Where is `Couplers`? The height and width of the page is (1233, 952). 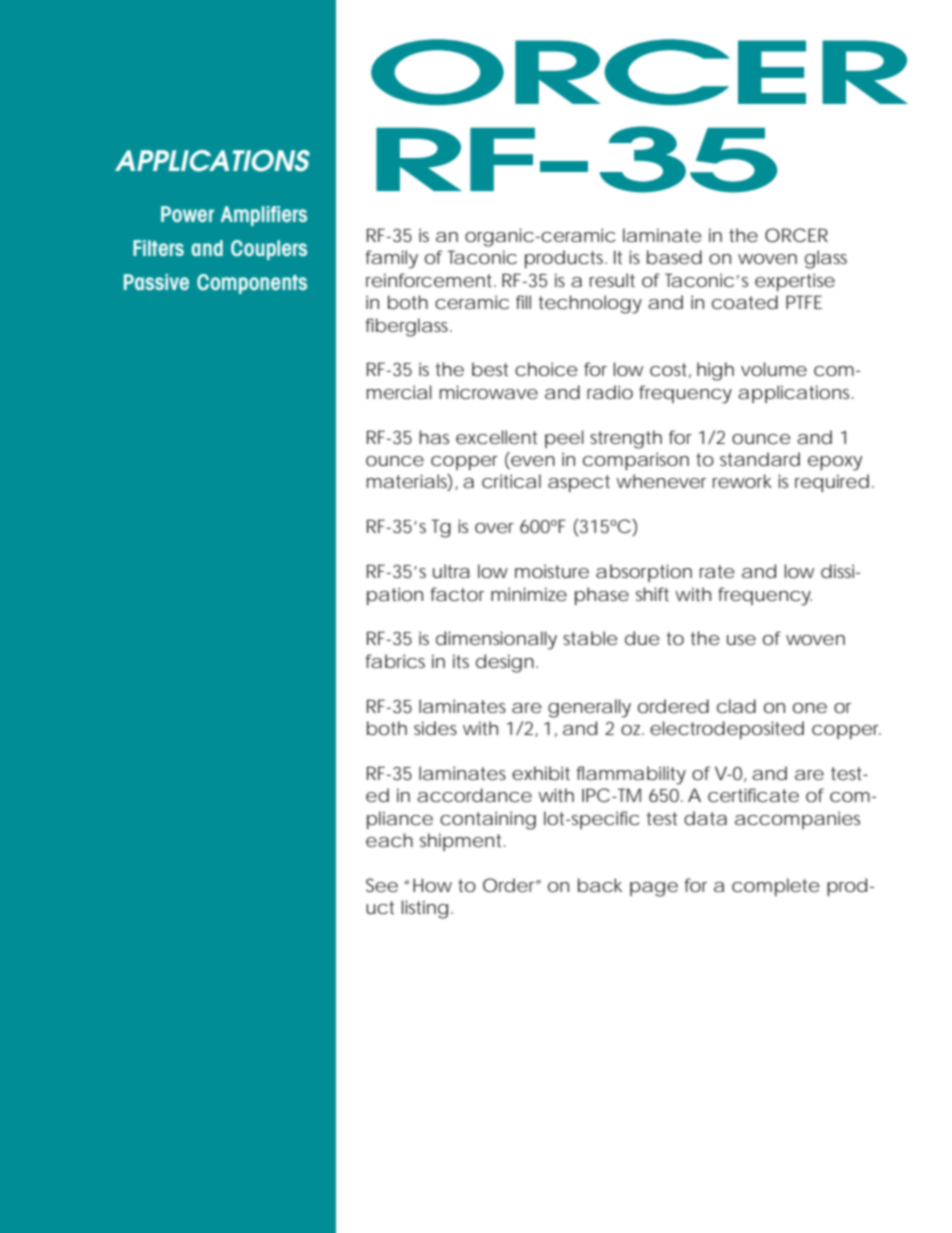
Couplers is located at coordinates (269, 250).
